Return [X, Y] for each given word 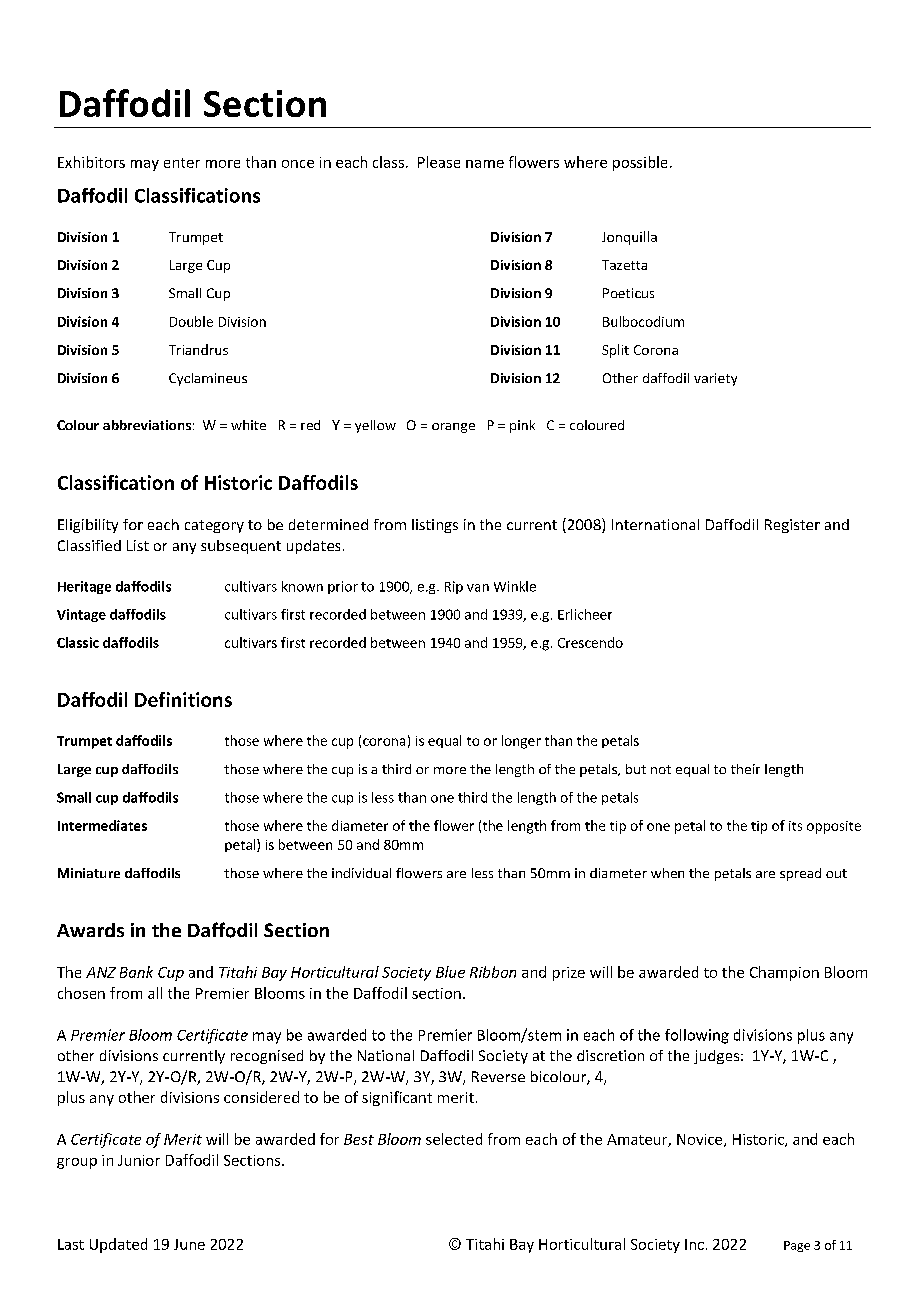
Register [792, 526]
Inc [694, 1244]
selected [454, 1139]
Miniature [89, 873]
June [189, 1244]
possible [640, 163]
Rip [454, 587]
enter [182, 163]
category [214, 526]
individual [361, 873]
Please [439, 162]
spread [800, 874]
